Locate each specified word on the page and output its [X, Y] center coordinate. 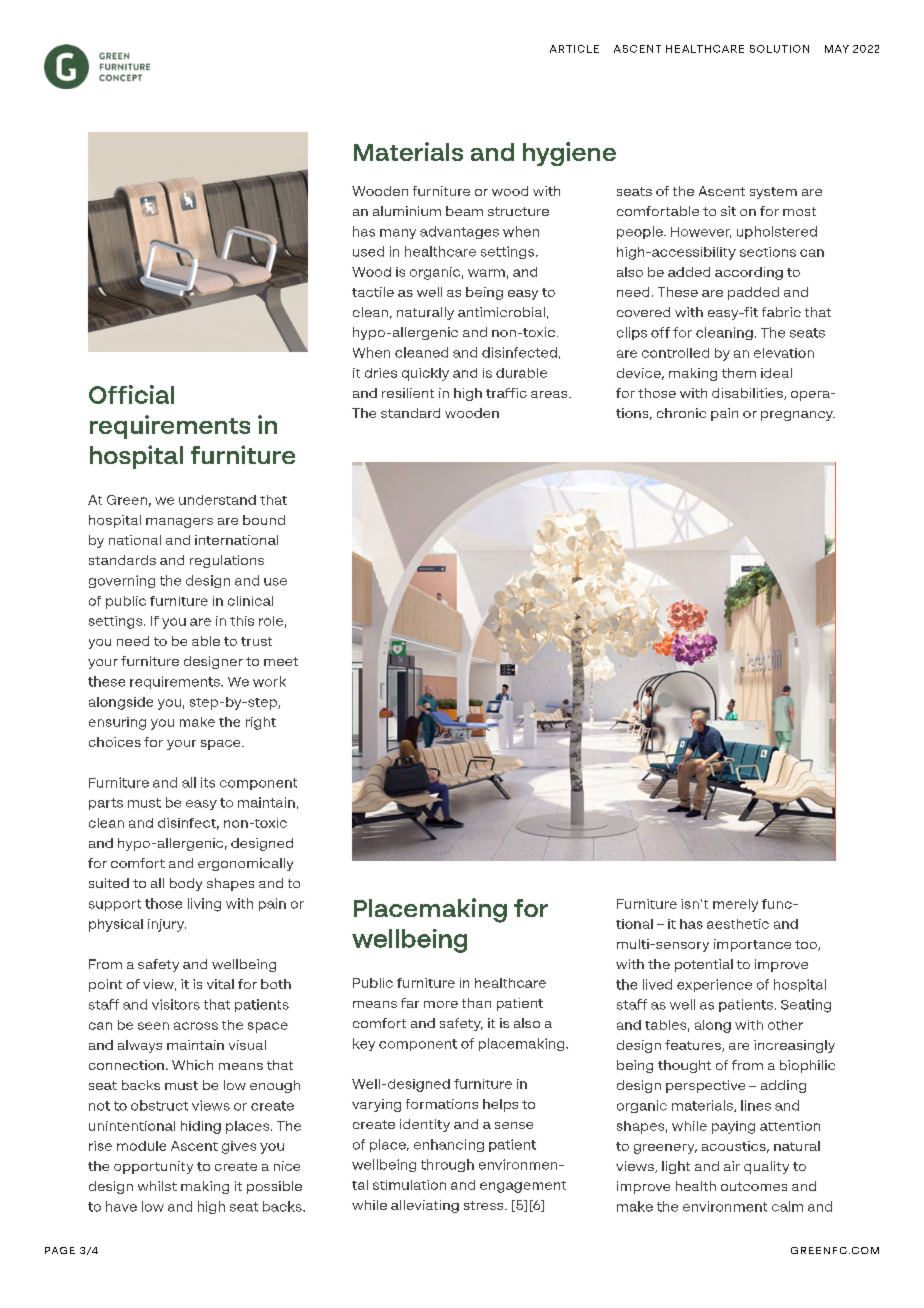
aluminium [407, 211]
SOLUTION [779, 49]
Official [131, 394]
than [476, 1003]
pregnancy [798, 416]
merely [735, 905]
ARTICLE [574, 49]
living [204, 905]
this [242, 621]
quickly [425, 374]
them [739, 373]
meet [281, 661]
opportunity [153, 1167]
